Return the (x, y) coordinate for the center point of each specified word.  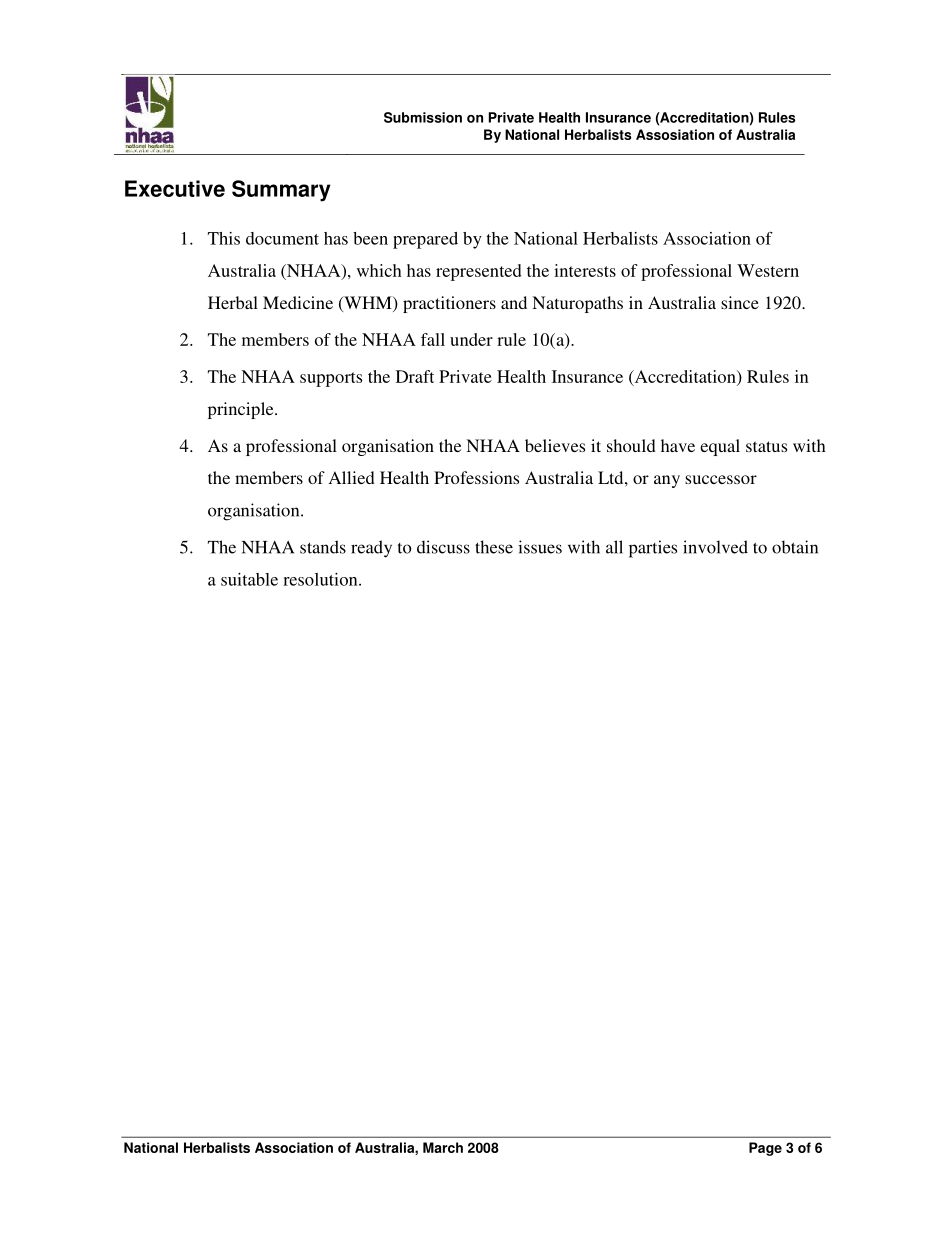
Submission (423, 117)
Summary (281, 191)
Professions (476, 477)
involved (715, 547)
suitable (249, 579)
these (494, 547)
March (443, 1147)
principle (242, 410)
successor (721, 479)
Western (768, 270)
